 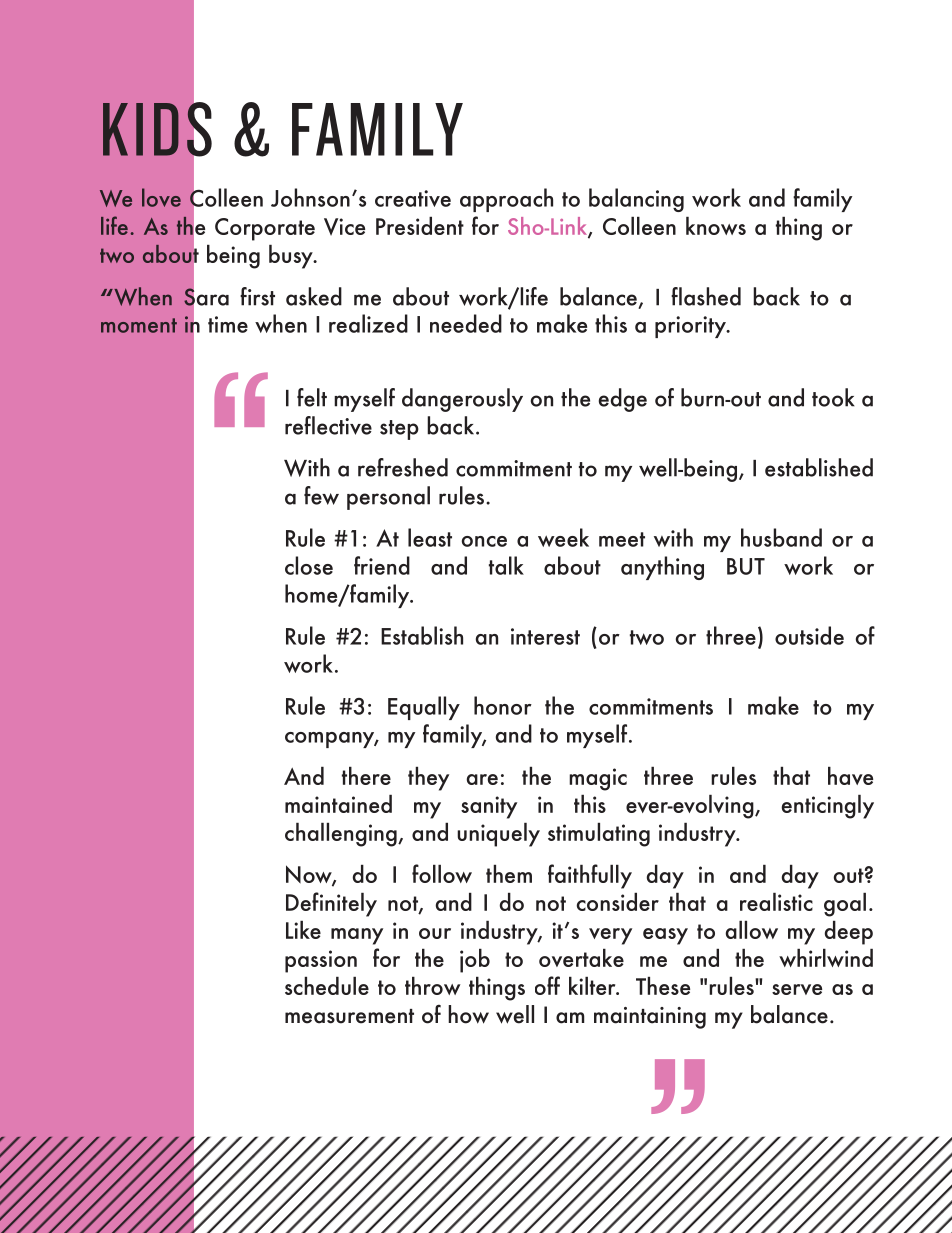 What do you see at coordinates (809, 635) in the document?
I see `outside` at bounding box center [809, 635].
